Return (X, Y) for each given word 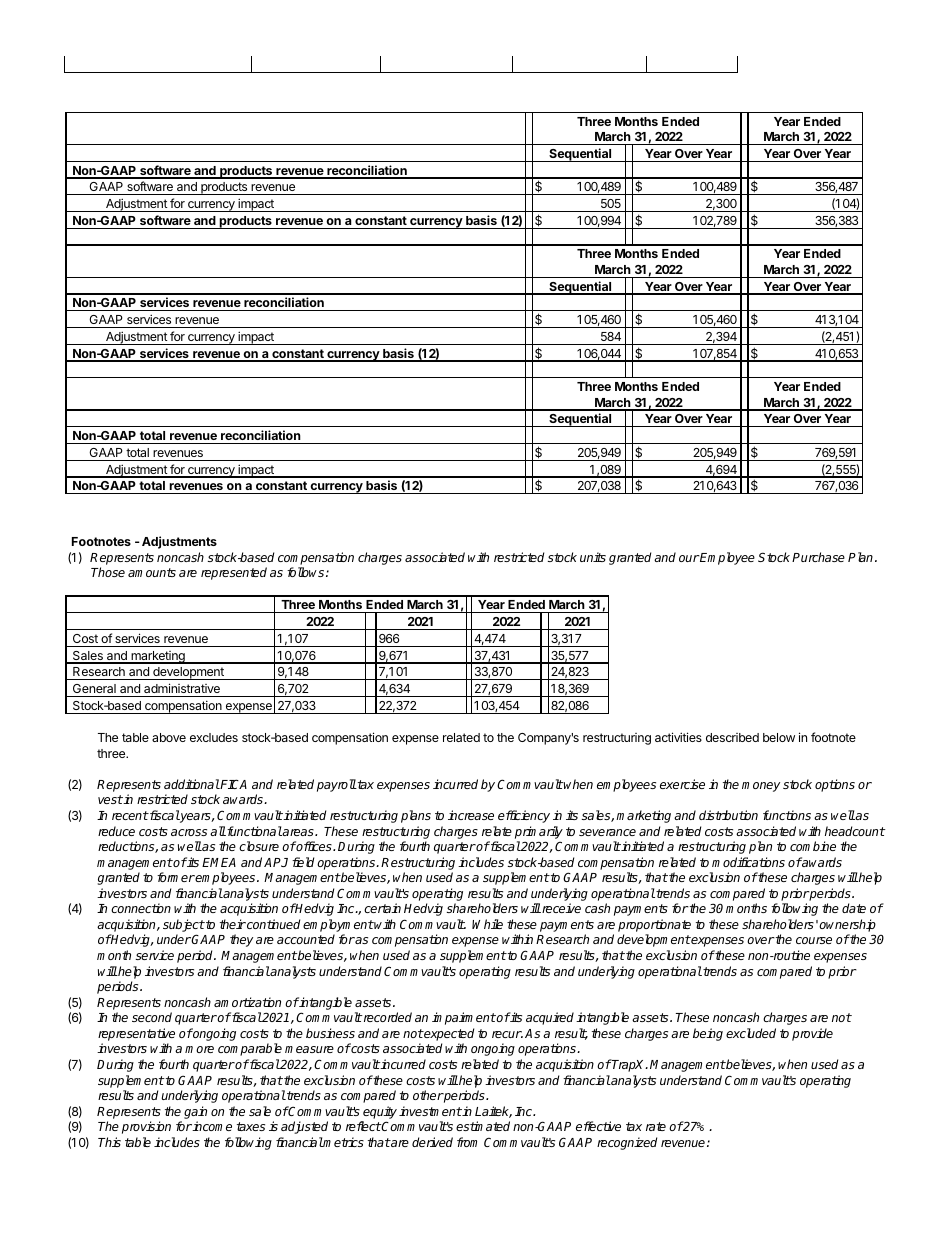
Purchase (818, 557)
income (211, 1126)
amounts (152, 572)
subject (184, 925)
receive (560, 908)
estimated (483, 1126)
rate (656, 1126)
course (814, 940)
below (779, 737)
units (593, 557)
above (169, 737)
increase (471, 815)
